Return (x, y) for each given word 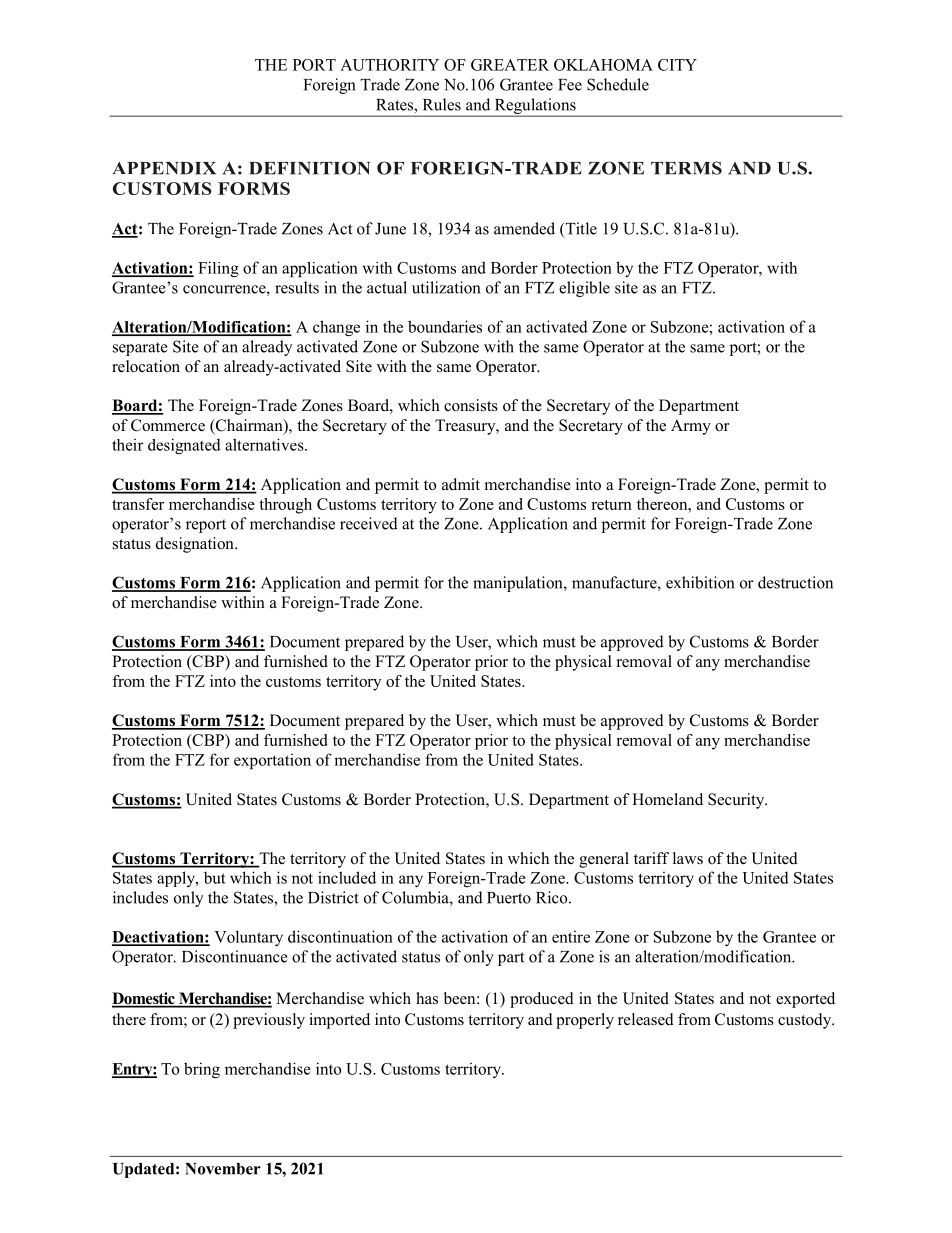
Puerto (509, 898)
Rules (442, 104)
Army (691, 427)
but (215, 877)
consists (471, 405)
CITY (677, 65)
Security (737, 801)
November (223, 1169)
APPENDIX (164, 168)
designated (184, 446)
